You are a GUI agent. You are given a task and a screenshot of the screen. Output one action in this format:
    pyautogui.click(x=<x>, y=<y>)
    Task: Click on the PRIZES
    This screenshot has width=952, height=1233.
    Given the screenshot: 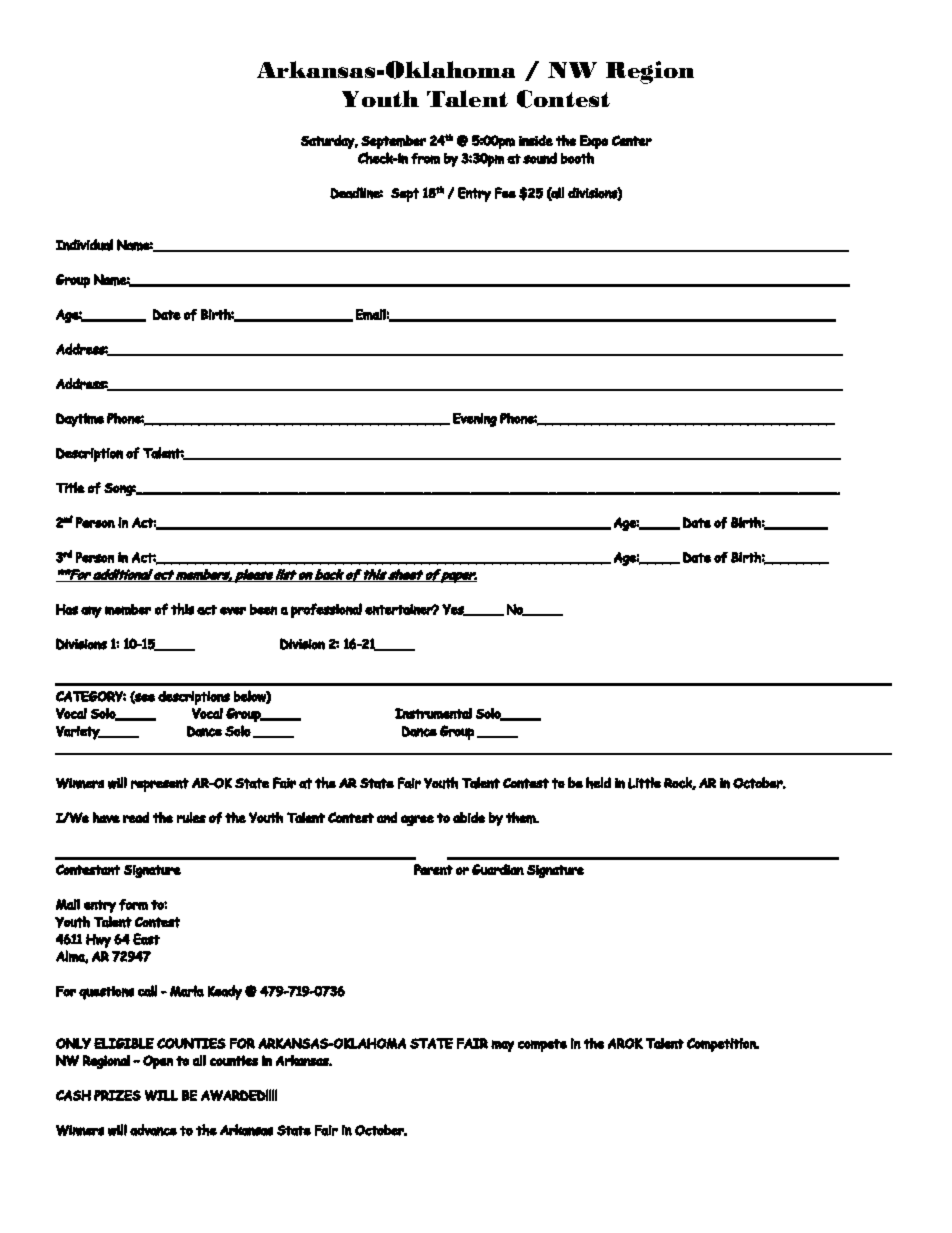 What is the action you would take?
    pyautogui.click(x=117, y=1095)
